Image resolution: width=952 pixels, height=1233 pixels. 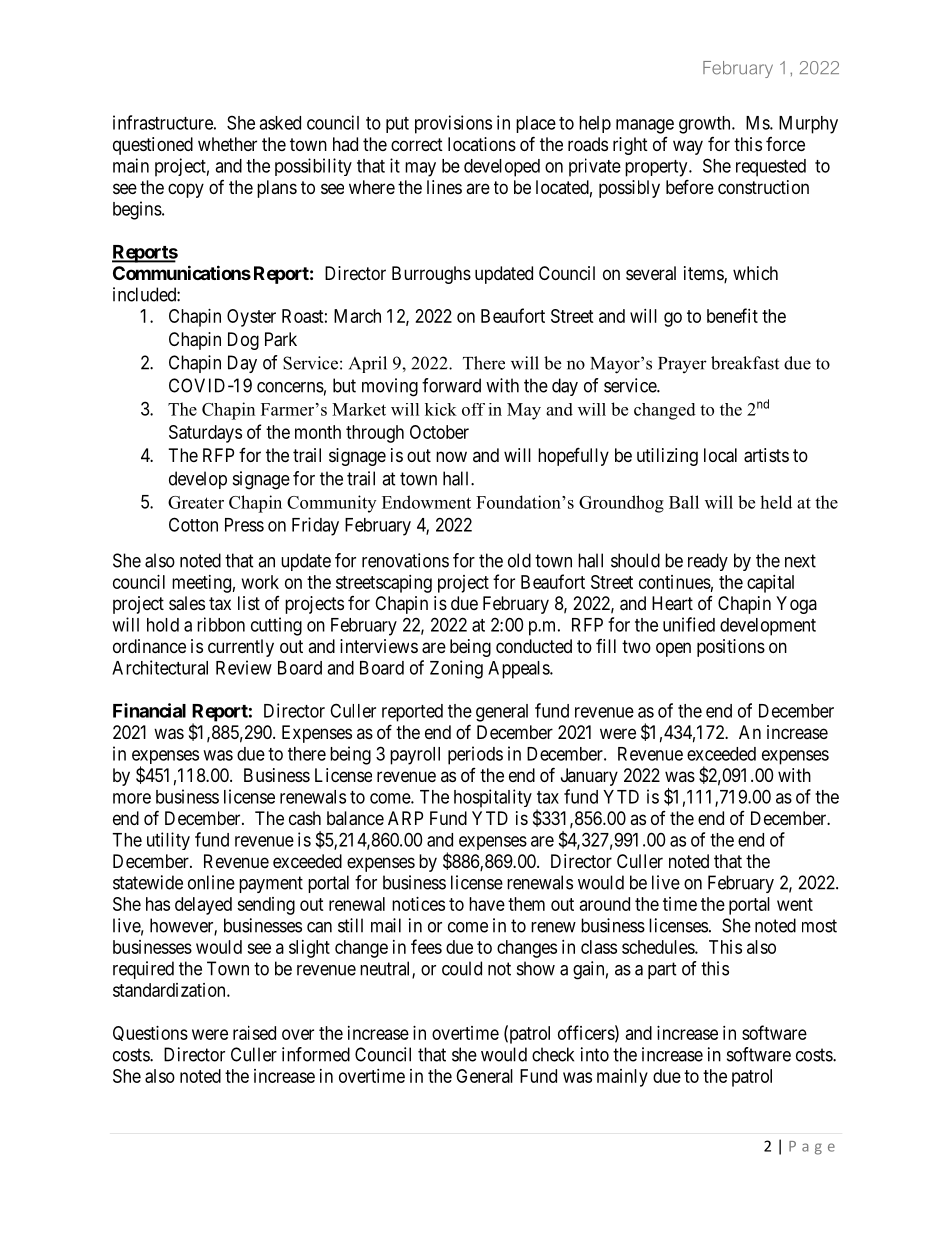 What do you see at coordinates (405, 560) in the screenshot?
I see `renovations` at bounding box center [405, 560].
